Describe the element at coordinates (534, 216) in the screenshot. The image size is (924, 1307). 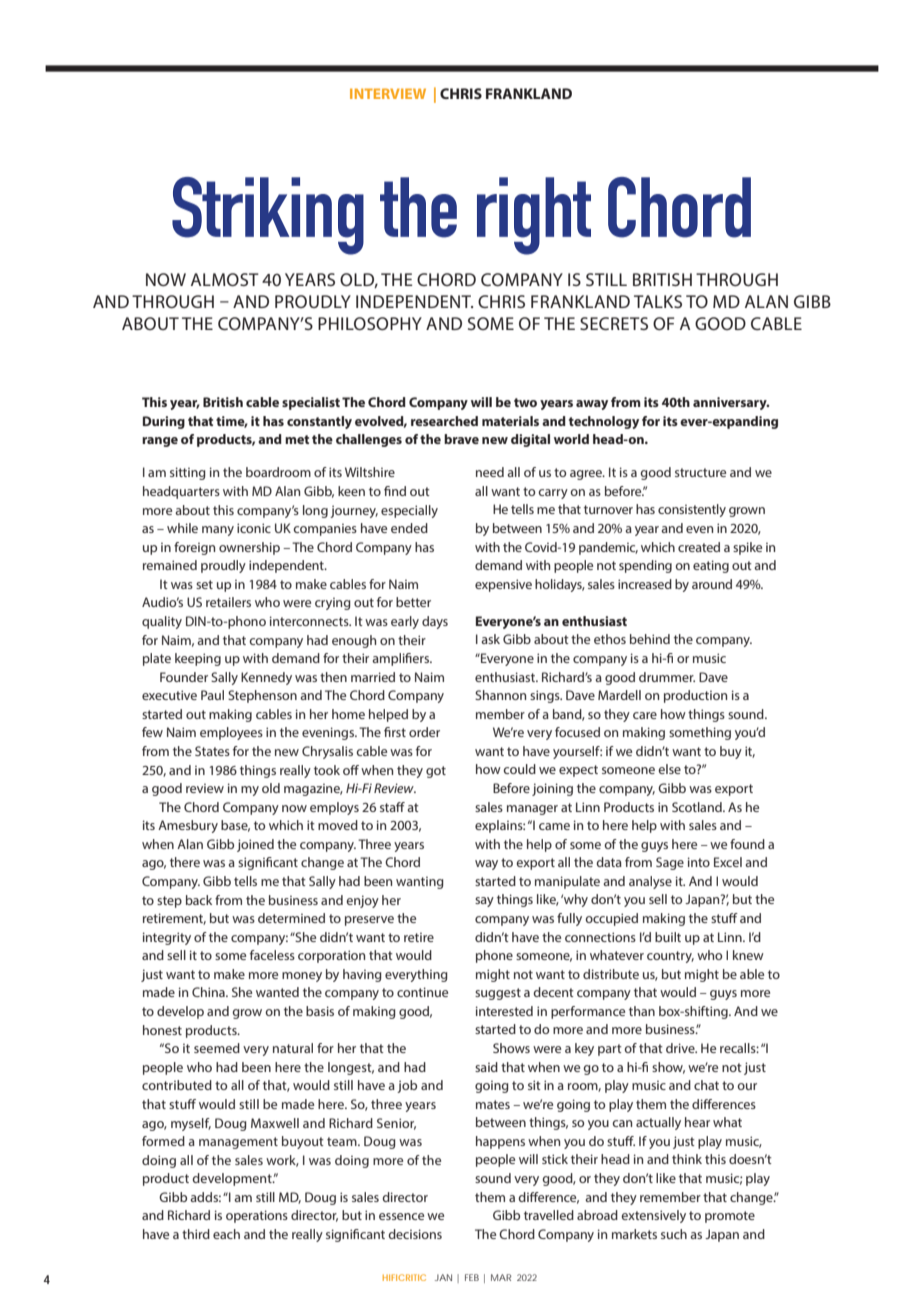
I see `right` at that location.
